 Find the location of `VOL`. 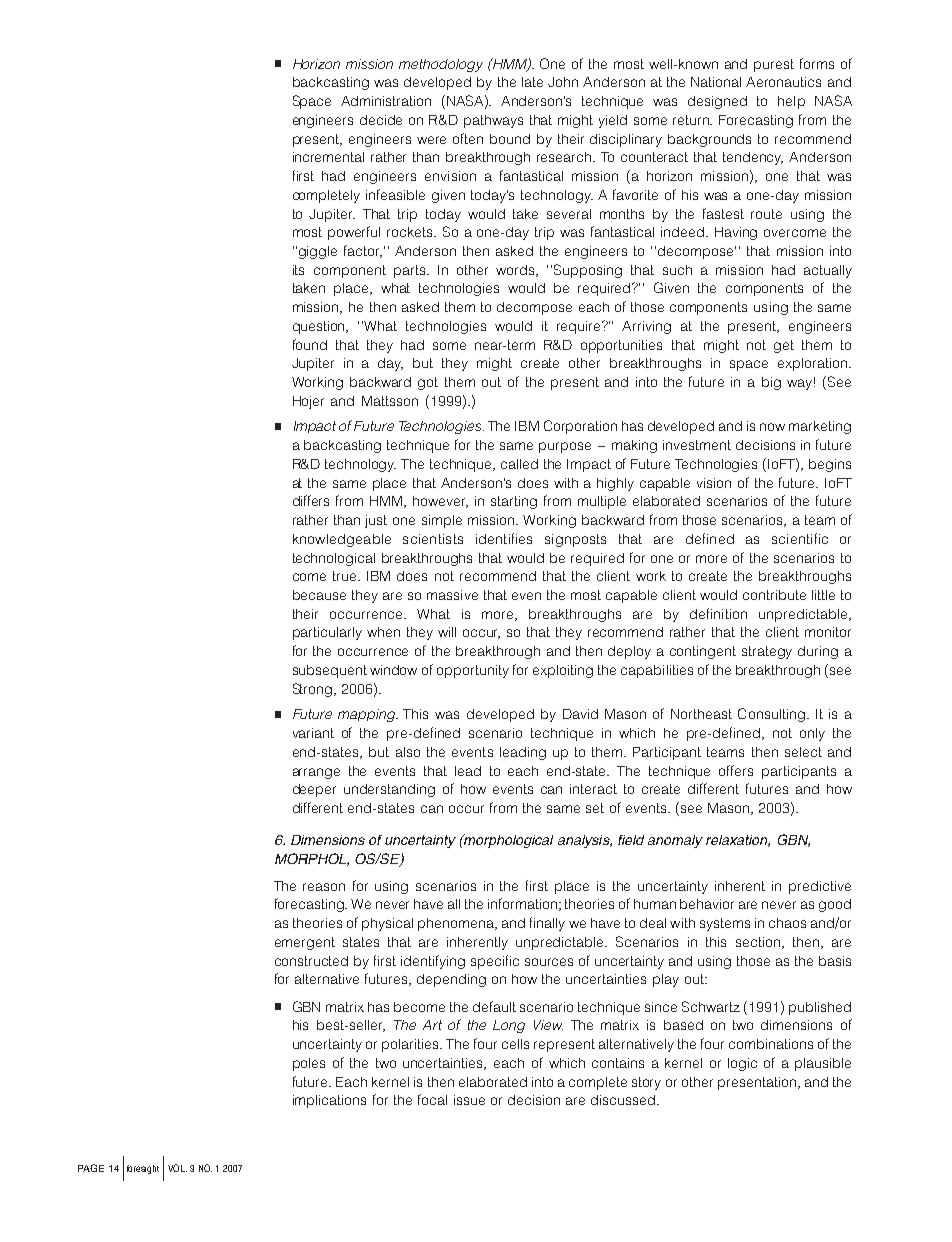

VOL is located at coordinates (177, 1168).
